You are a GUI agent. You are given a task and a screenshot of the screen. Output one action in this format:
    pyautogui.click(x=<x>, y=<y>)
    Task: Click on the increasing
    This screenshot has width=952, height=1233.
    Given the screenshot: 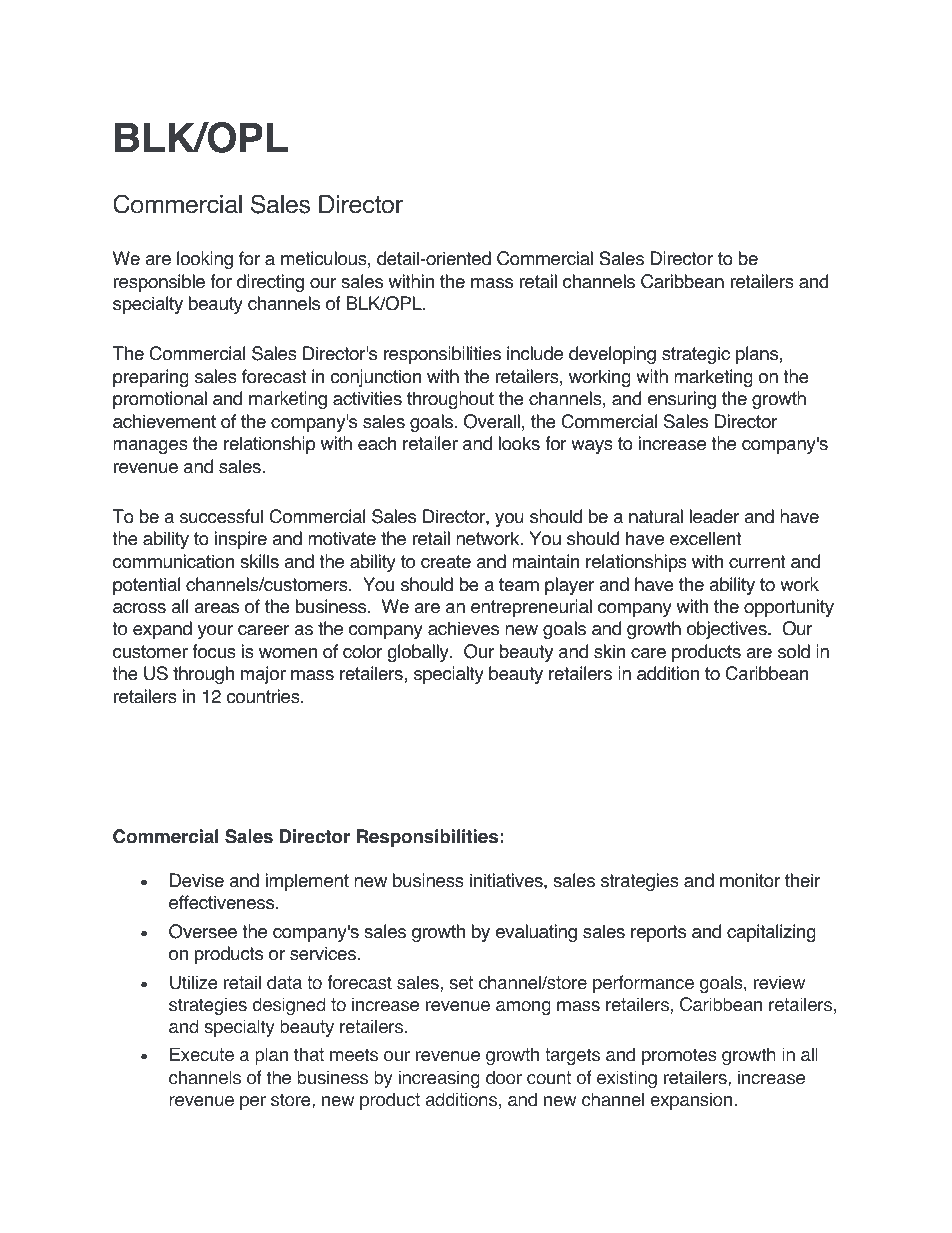 What is the action you would take?
    pyautogui.click(x=439, y=1079)
